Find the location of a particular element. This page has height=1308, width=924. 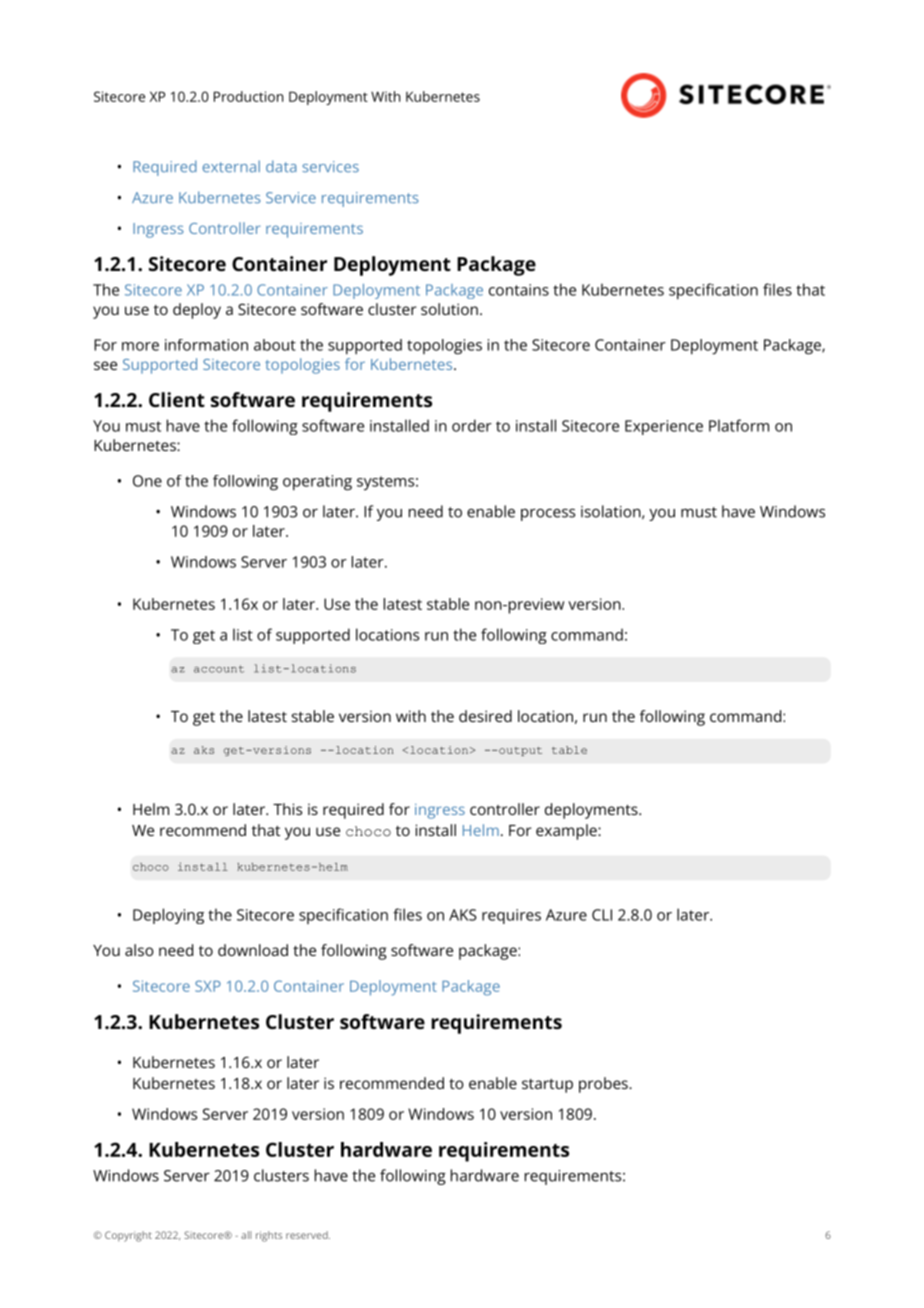

data is located at coordinates (281, 166).
